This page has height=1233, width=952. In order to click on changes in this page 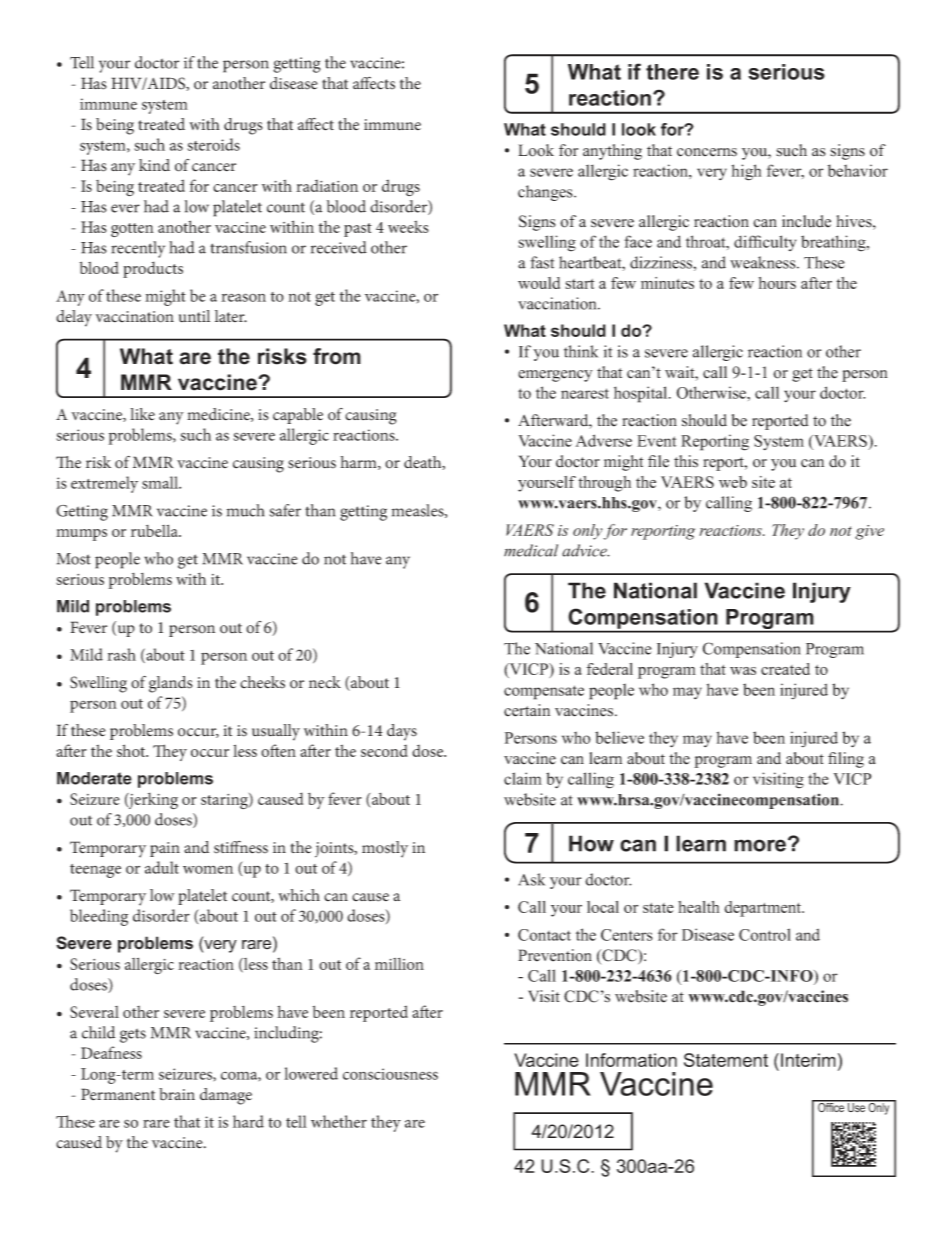, I will do `click(546, 193)`.
